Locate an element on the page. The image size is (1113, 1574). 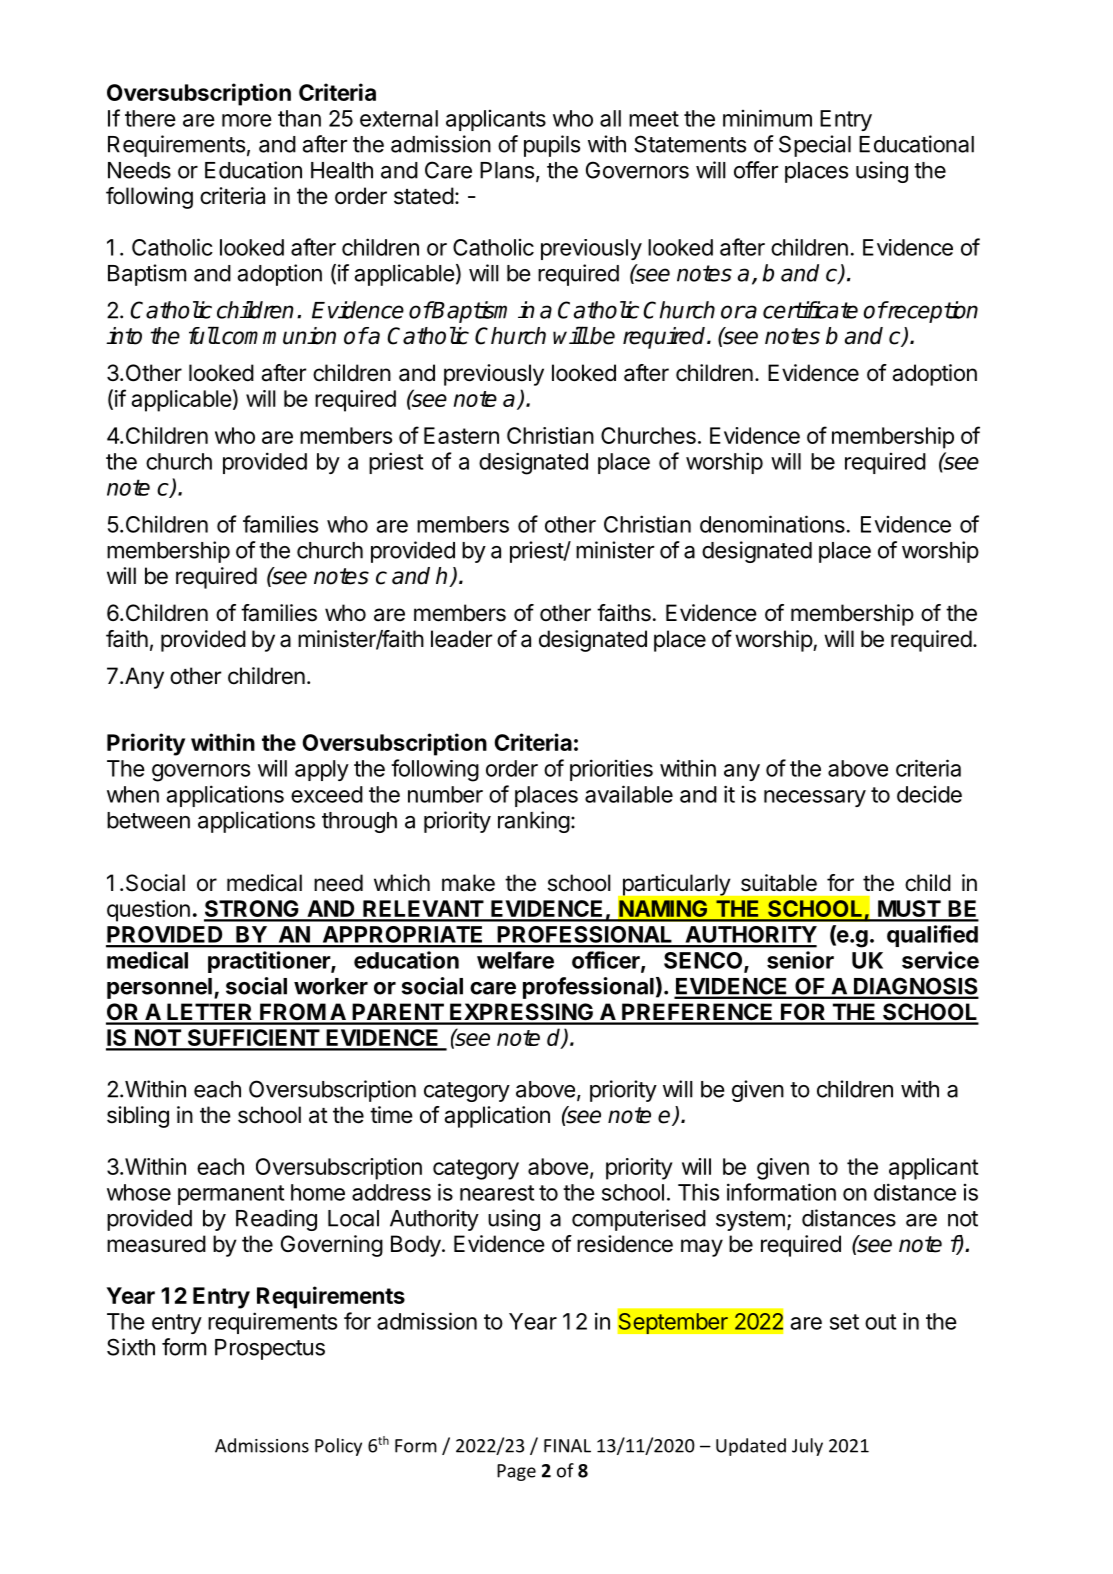
Prospectus is located at coordinates (270, 1349).
